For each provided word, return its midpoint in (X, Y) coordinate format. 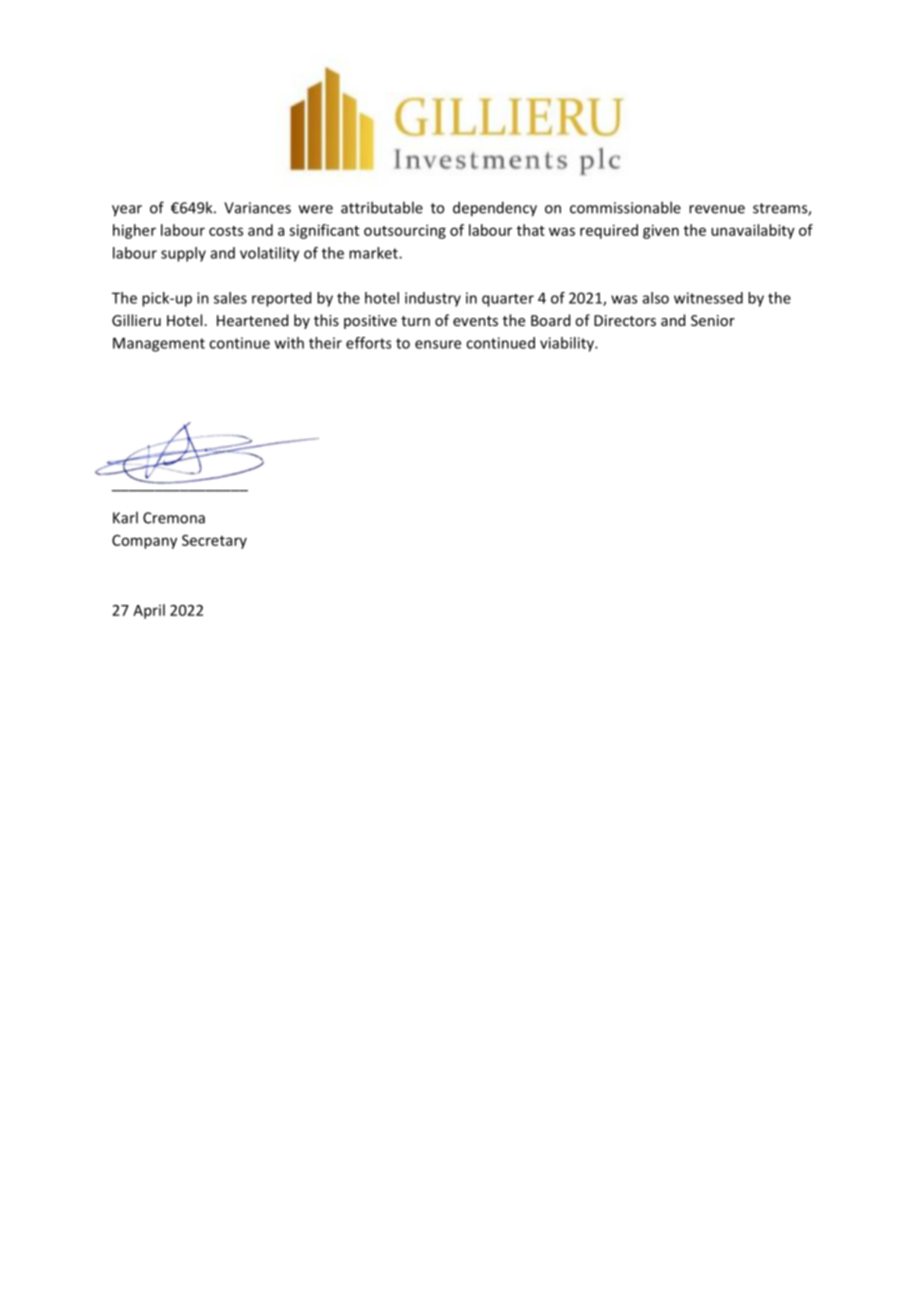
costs (226, 231)
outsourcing (405, 231)
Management (159, 344)
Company (144, 542)
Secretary (214, 542)
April (149, 611)
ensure (438, 344)
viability (568, 344)
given (661, 231)
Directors (625, 320)
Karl (125, 517)
